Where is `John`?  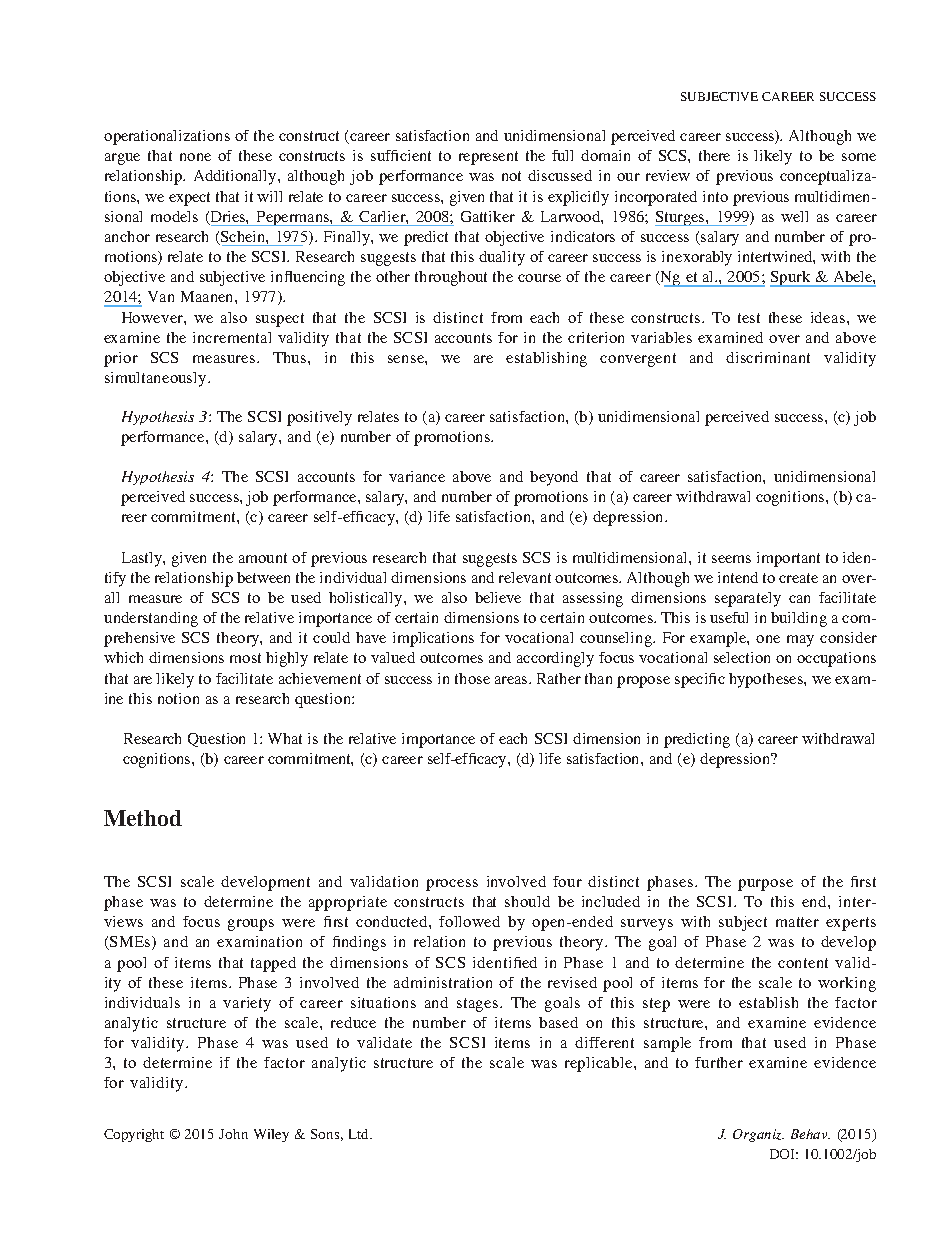 John is located at coordinates (233, 1134).
